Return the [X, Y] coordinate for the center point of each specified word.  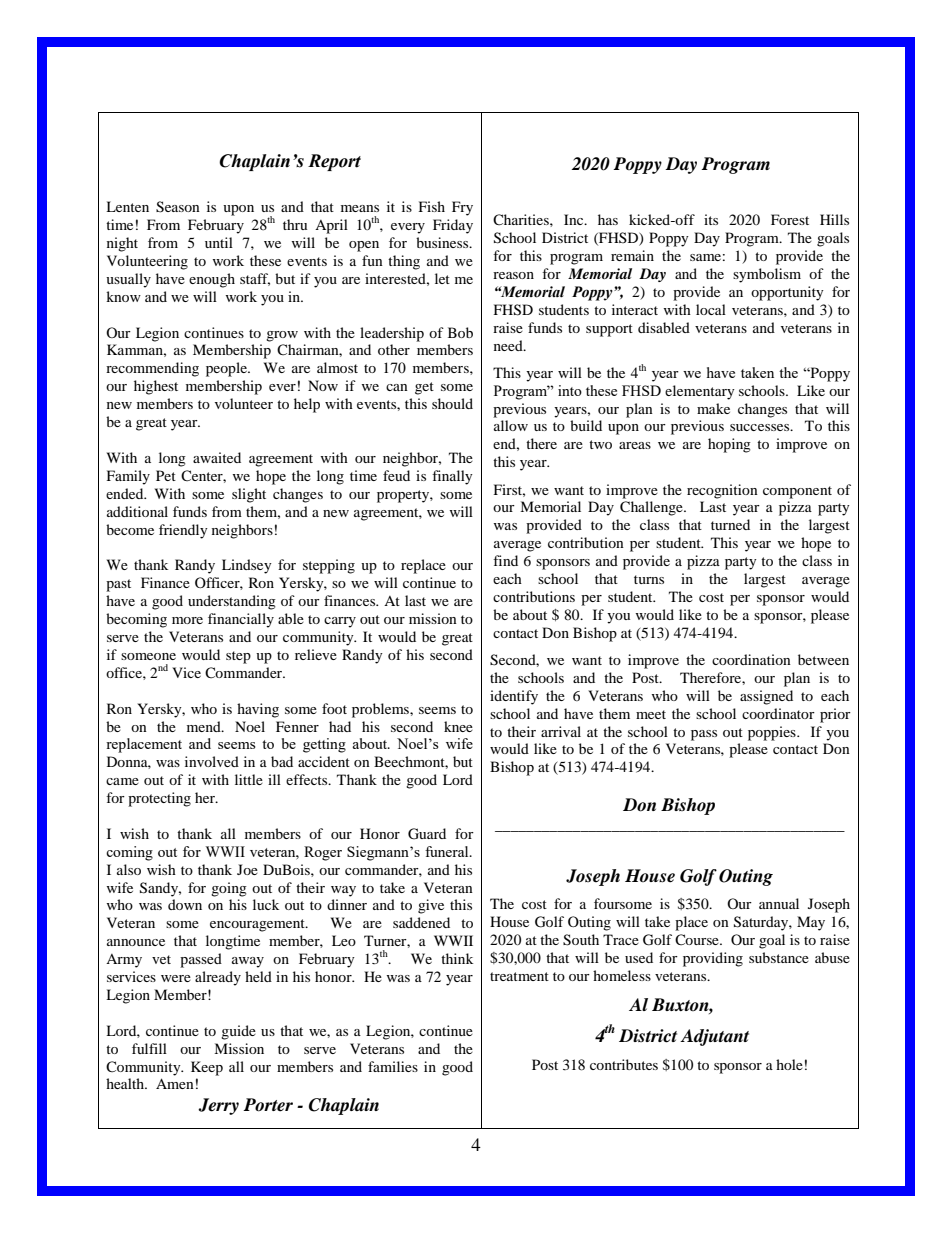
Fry [462, 208]
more [187, 620]
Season [178, 207]
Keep [207, 1068]
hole [789, 1064]
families [393, 1066]
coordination [751, 659]
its [711, 219]
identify [514, 697]
